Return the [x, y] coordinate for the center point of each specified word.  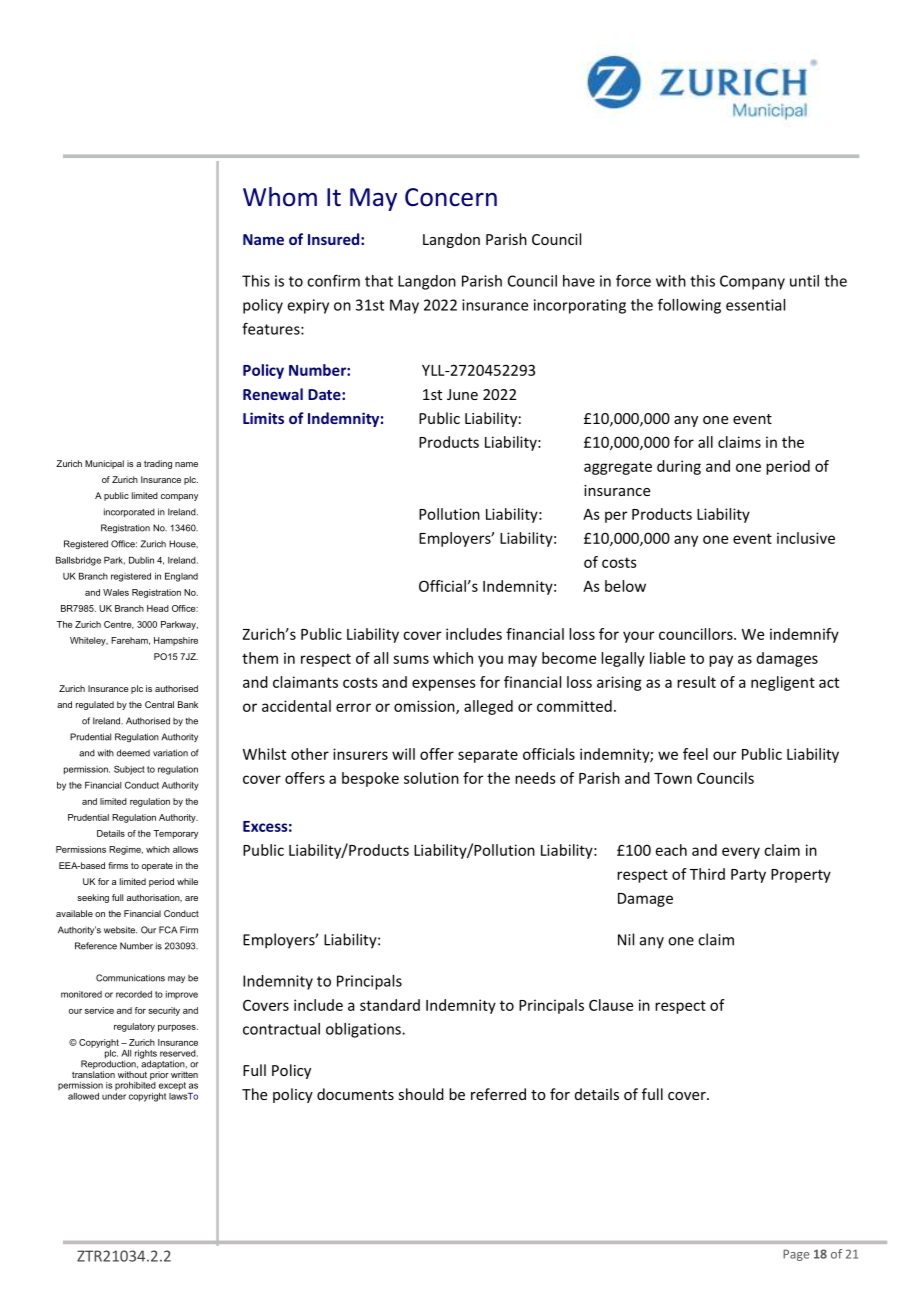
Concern [451, 197]
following [689, 306]
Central [159, 704]
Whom [280, 197]
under [114, 1096]
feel [695, 754]
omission [425, 707]
